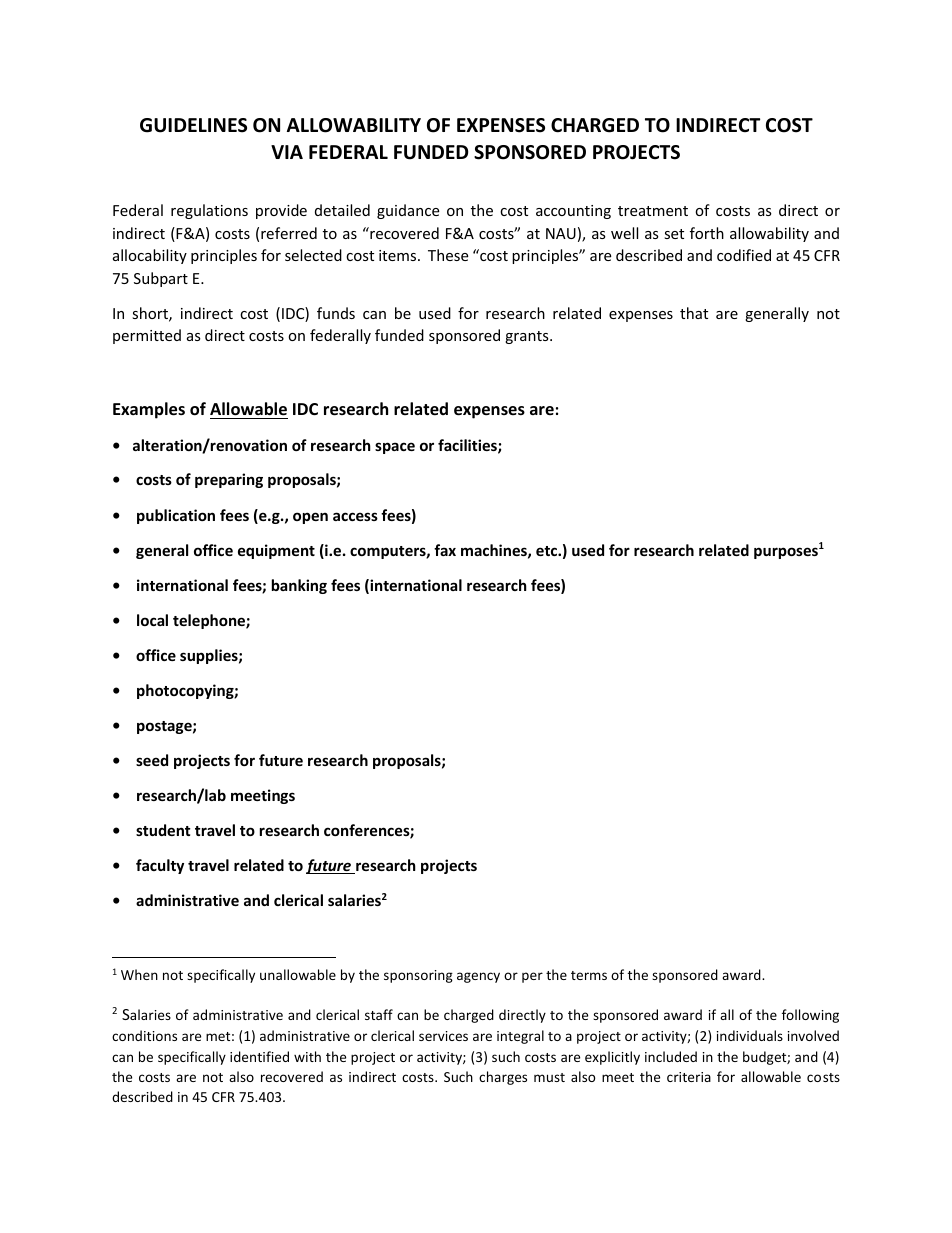  I want to click on GUIDELINES, so click(193, 125).
